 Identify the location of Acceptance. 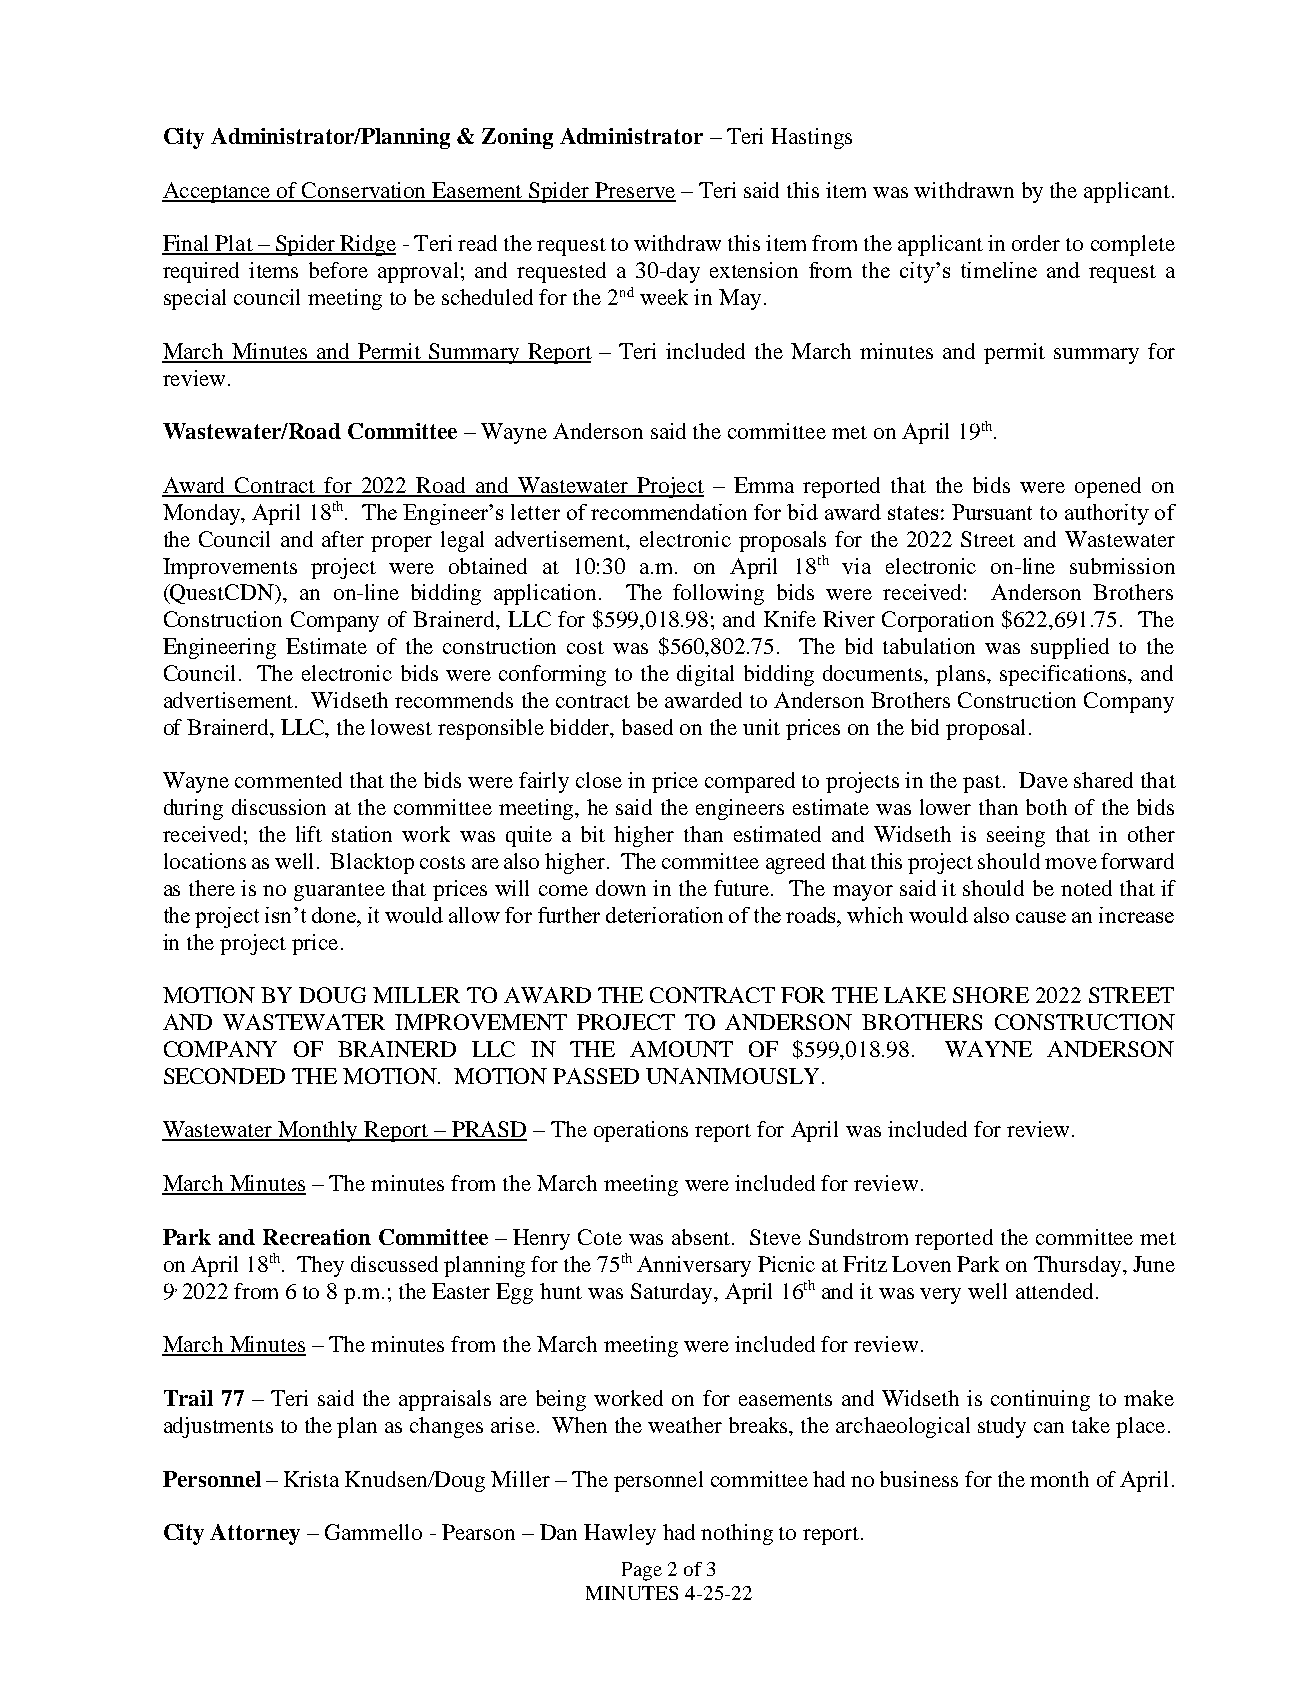
(217, 192).
